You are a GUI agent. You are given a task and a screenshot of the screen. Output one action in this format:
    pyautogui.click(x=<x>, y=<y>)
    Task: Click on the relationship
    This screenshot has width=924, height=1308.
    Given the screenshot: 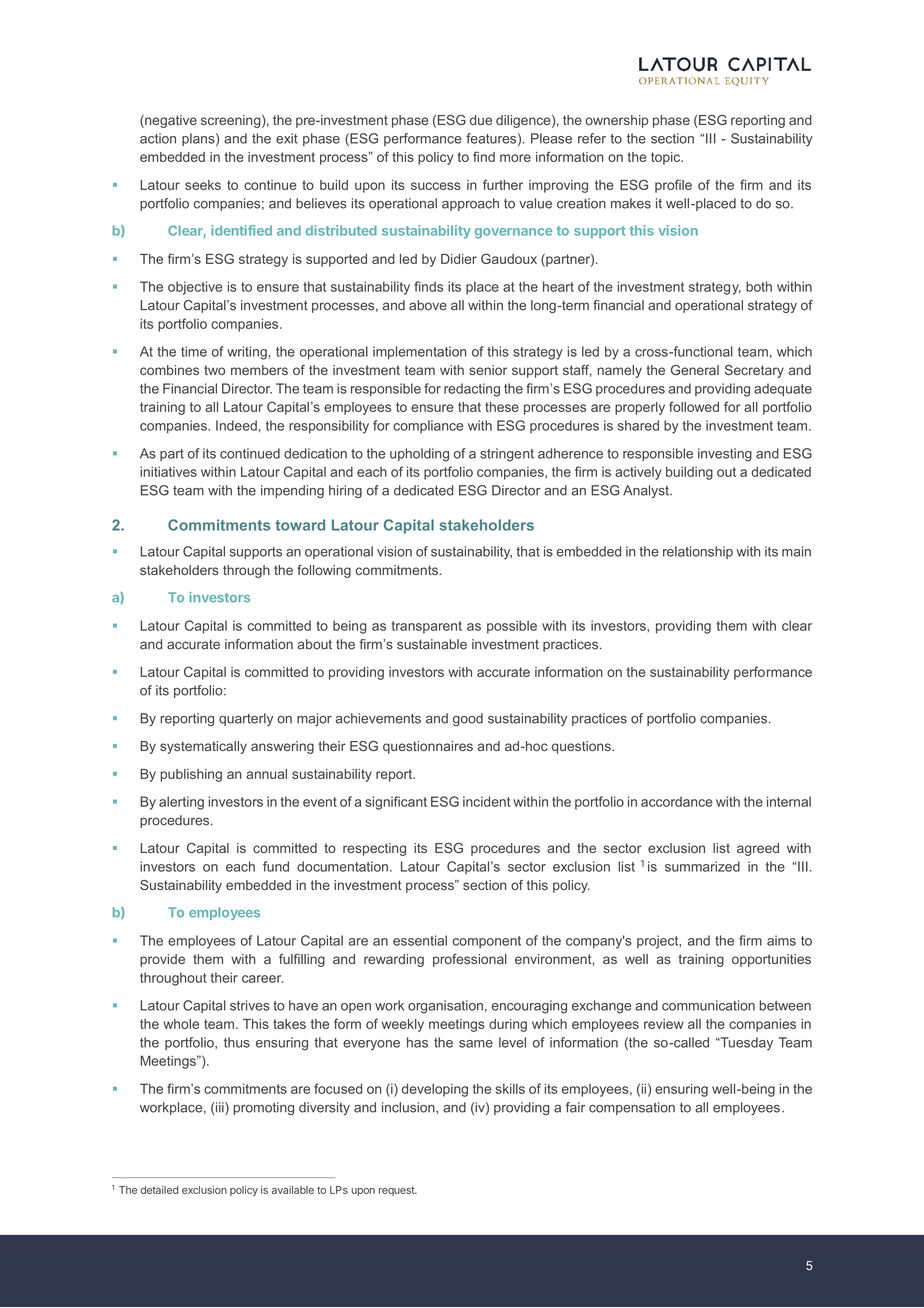 What is the action you would take?
    pyautogui.click(x=698, y=552)
